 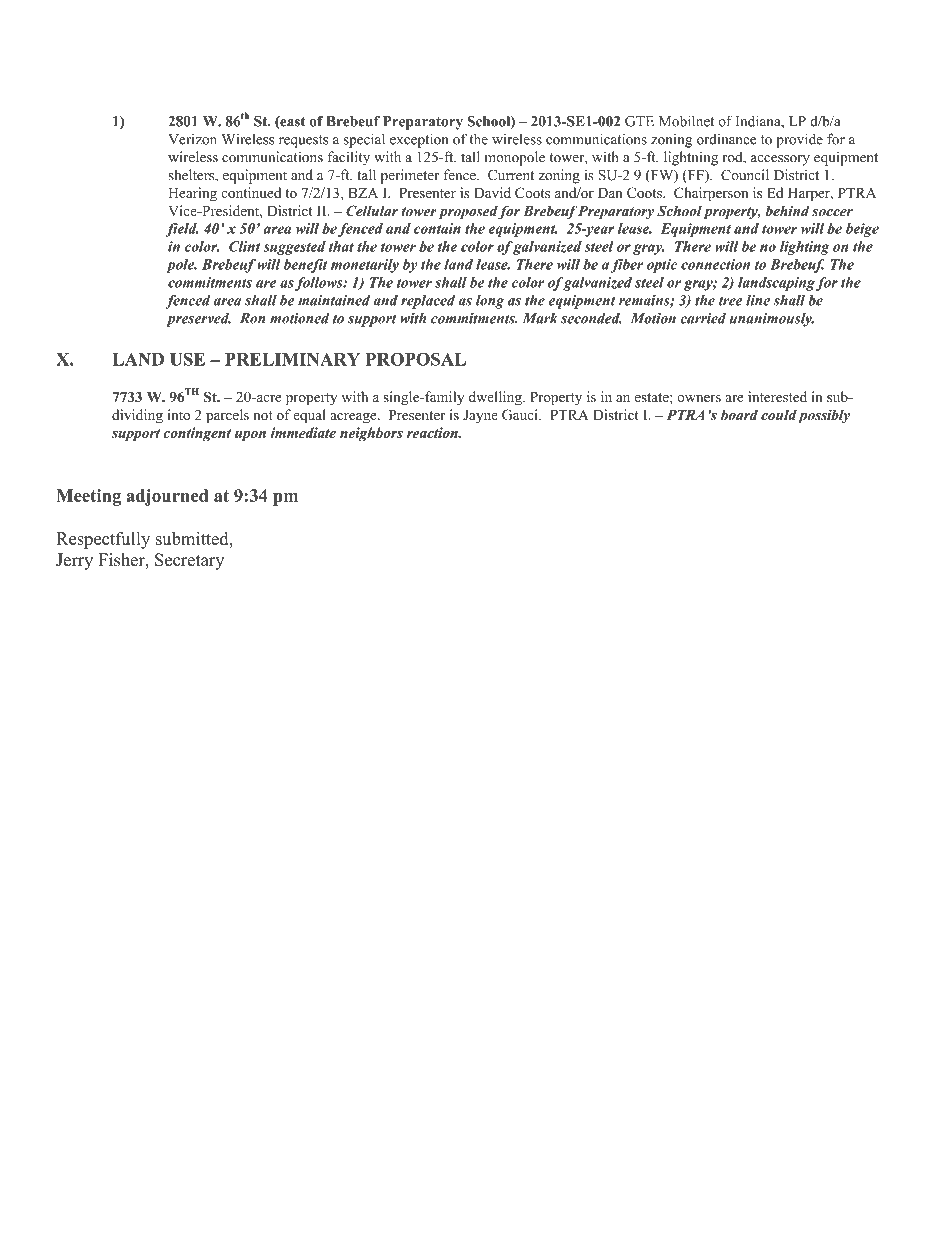 What do you see at coordinates (193, 538) in the image?
I see `submitted` at bounding box center [193, 538].
